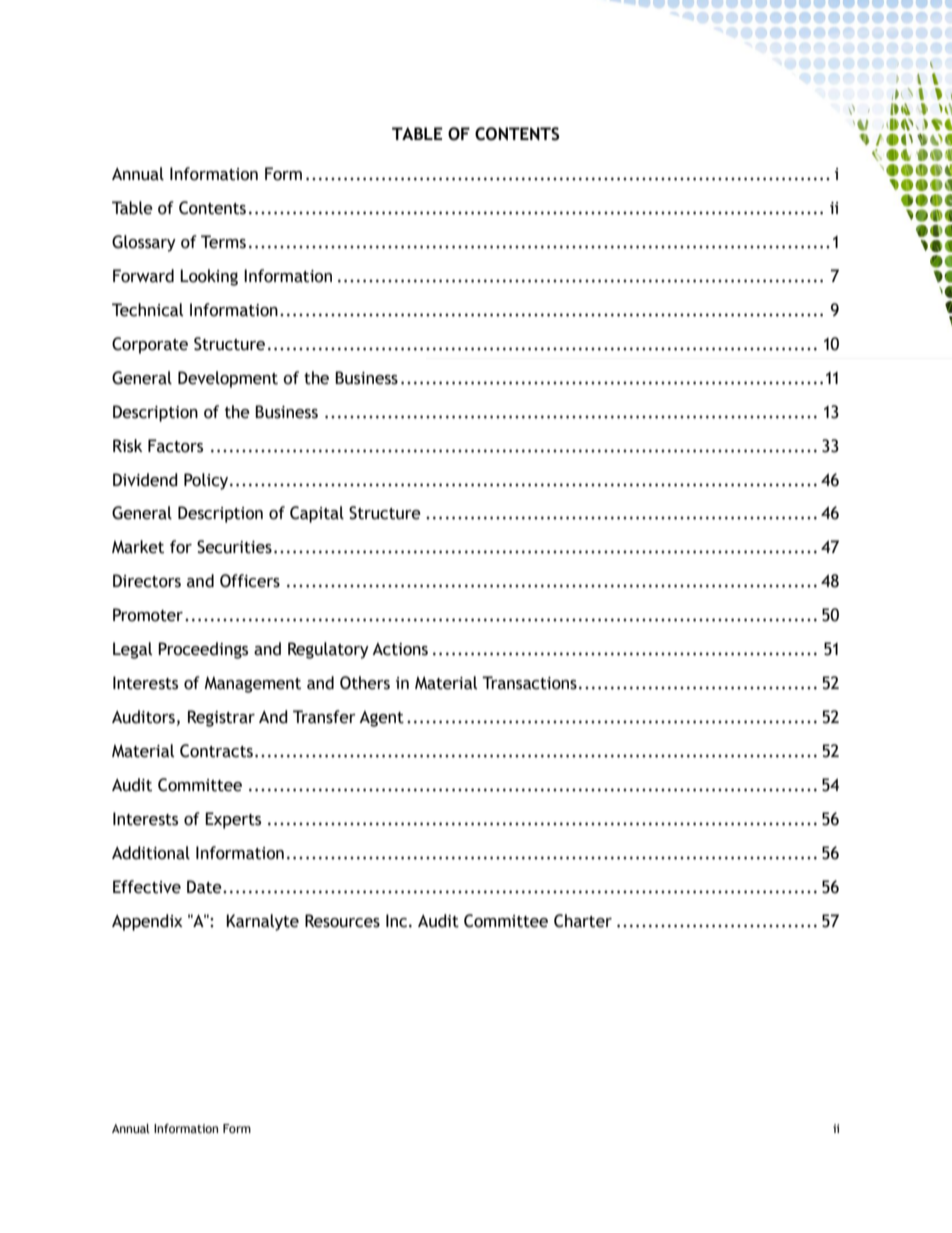  I want to click on Development, so click(228, 379).
